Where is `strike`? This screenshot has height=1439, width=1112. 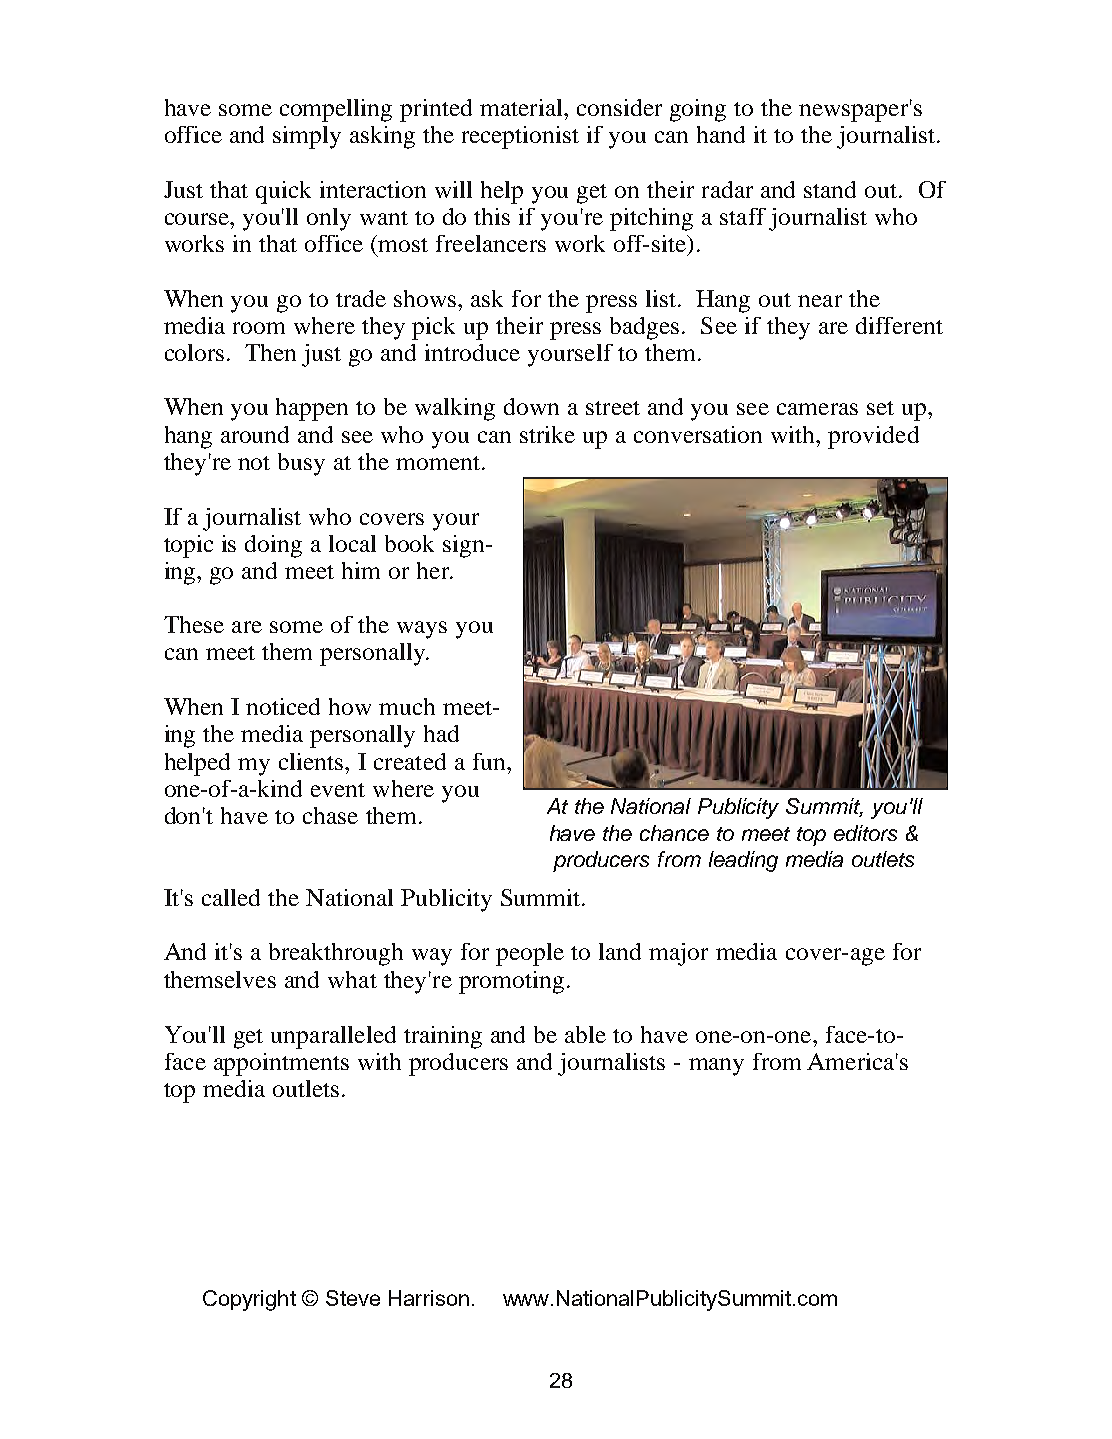 strike is located at coordinates (547, 434).
